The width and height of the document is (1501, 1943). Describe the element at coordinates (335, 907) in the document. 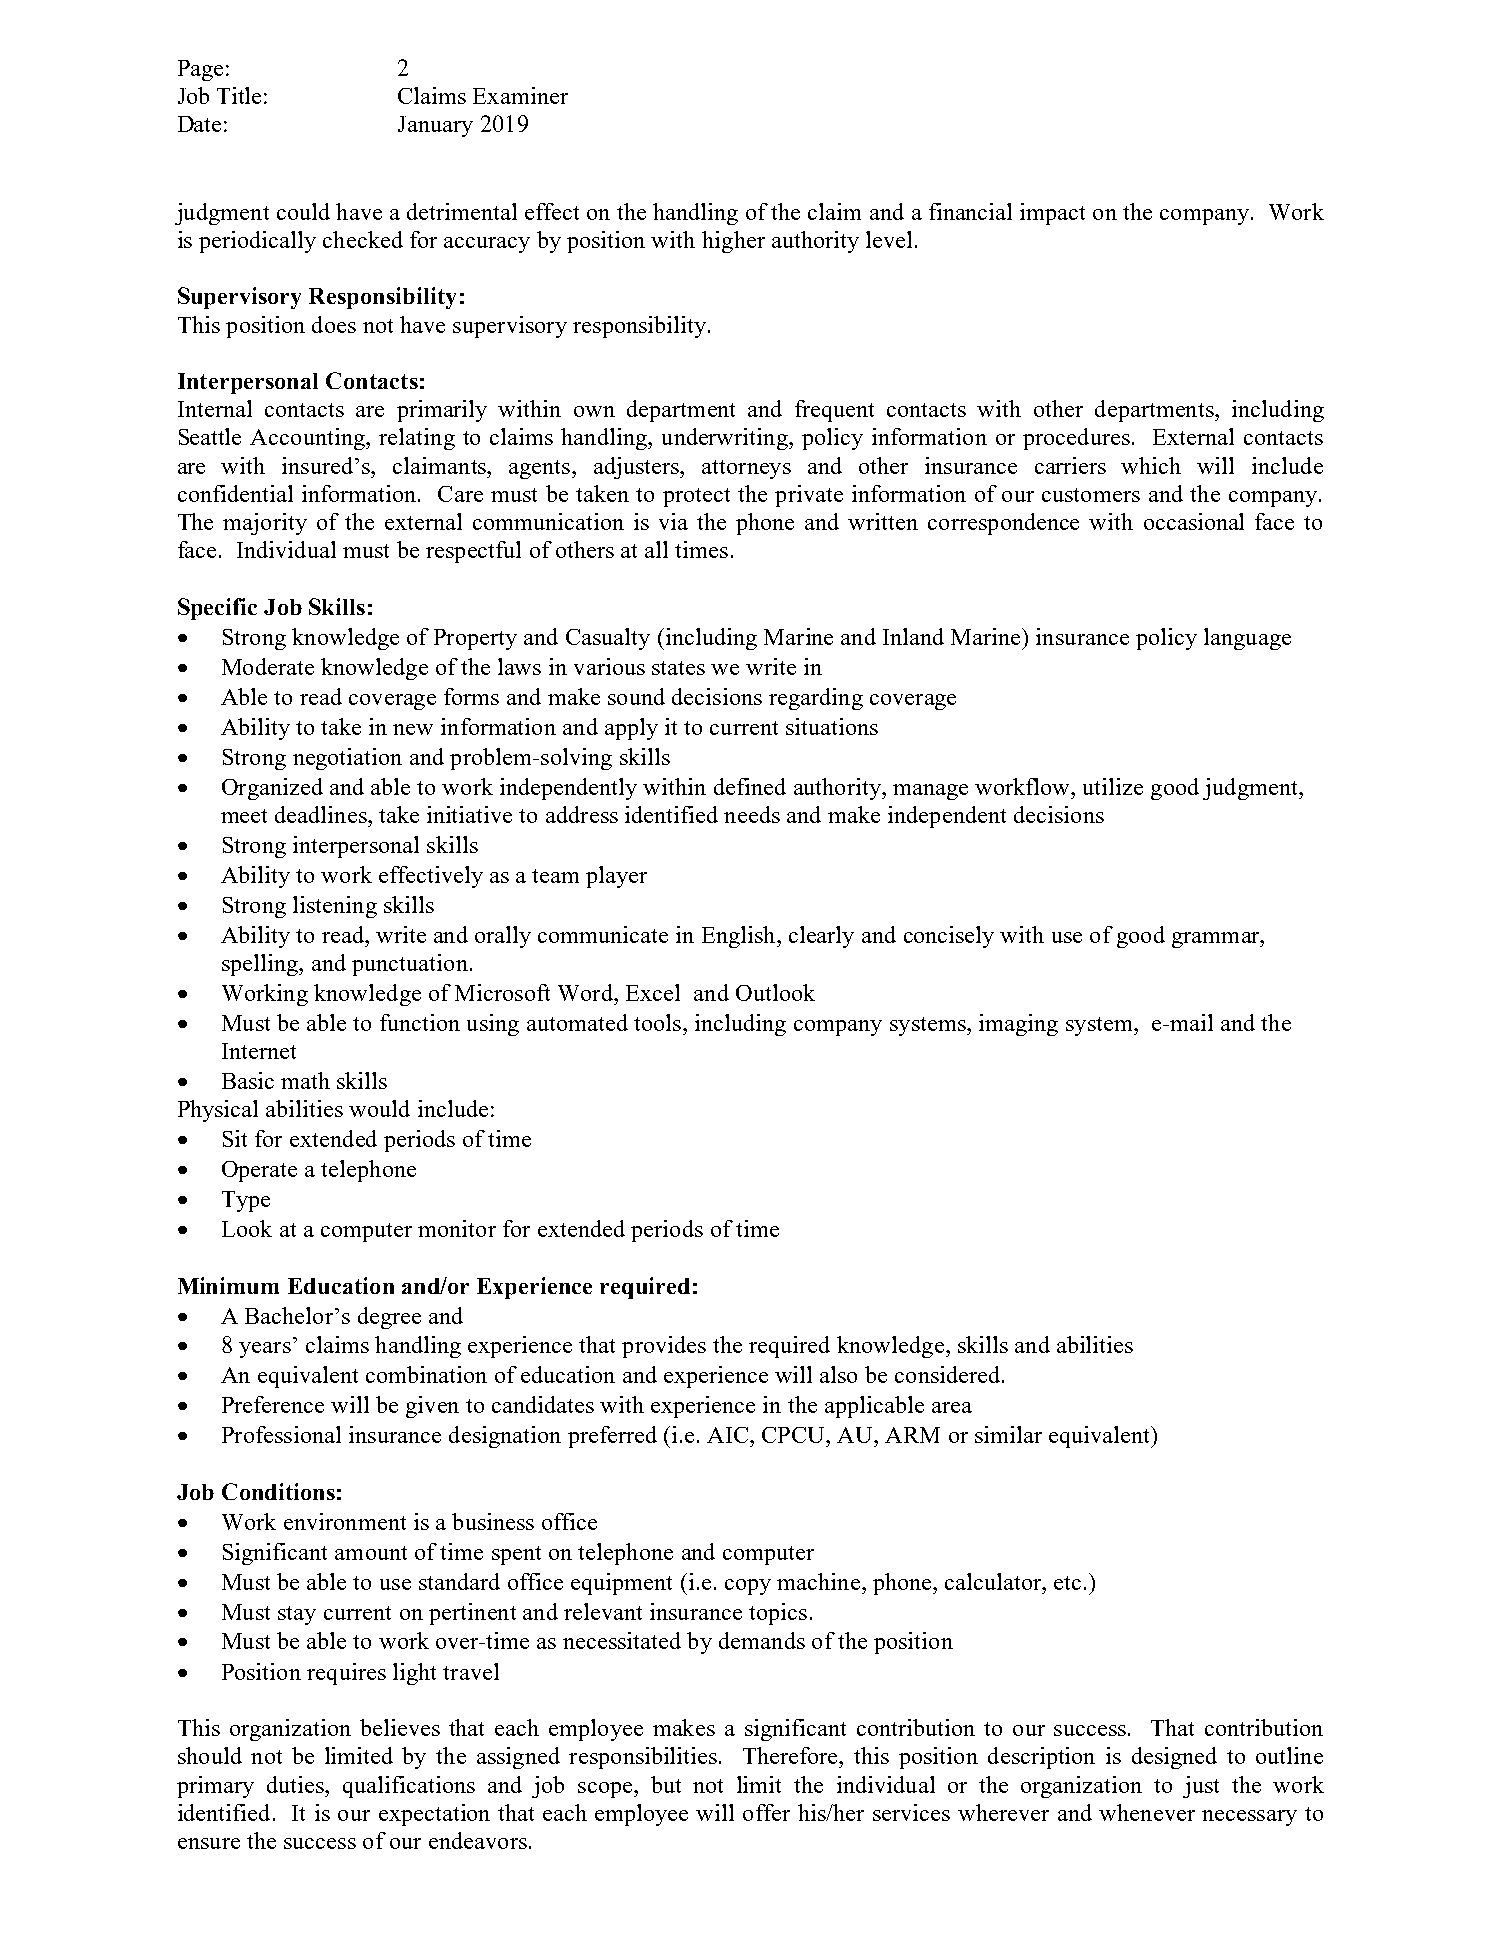

I see `listening` at that location.
